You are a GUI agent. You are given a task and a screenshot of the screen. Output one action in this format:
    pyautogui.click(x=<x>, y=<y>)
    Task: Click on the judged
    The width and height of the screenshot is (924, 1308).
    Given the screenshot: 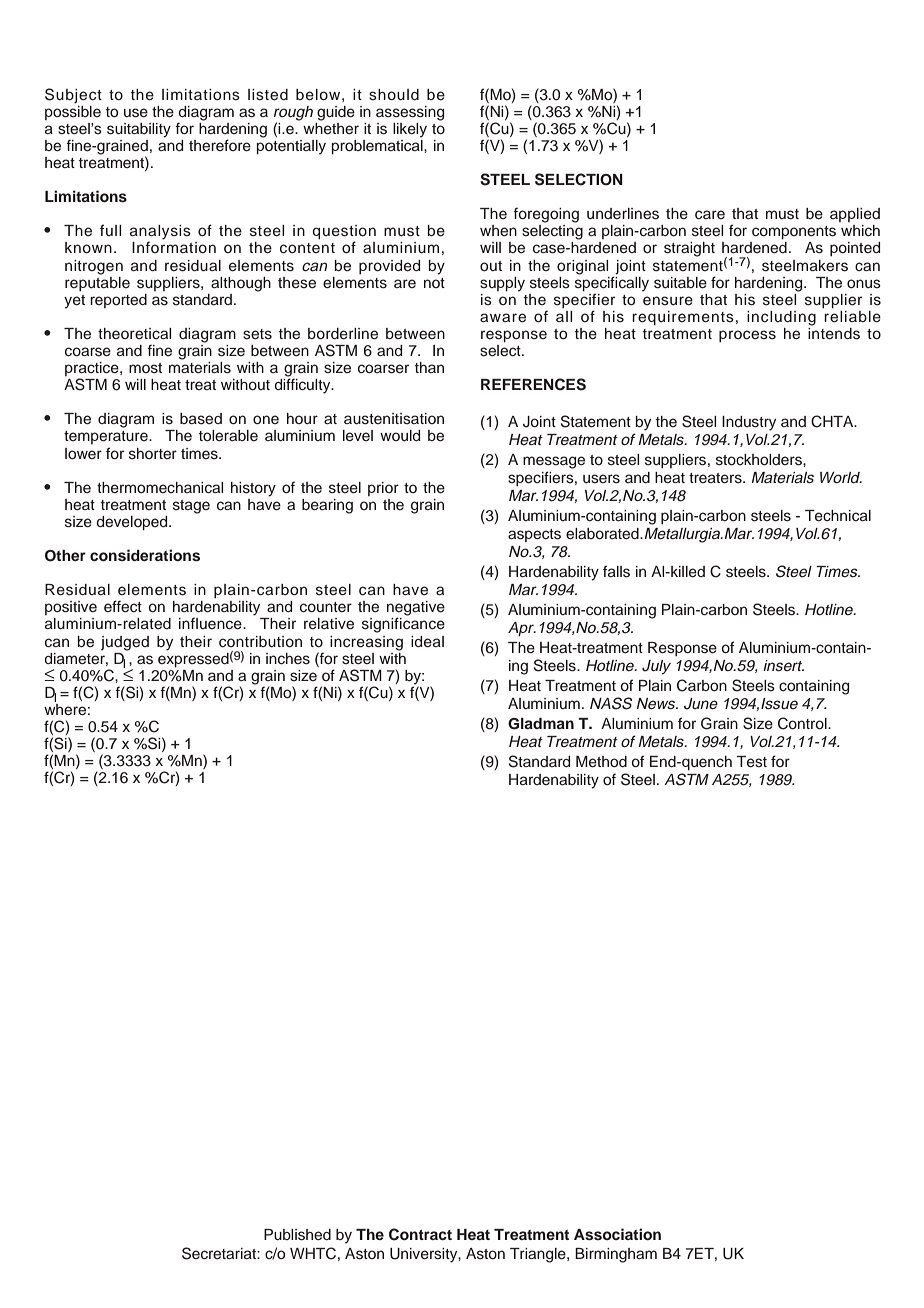 What is the action you would take?
    pyautogui.click(x=125, y=643)
